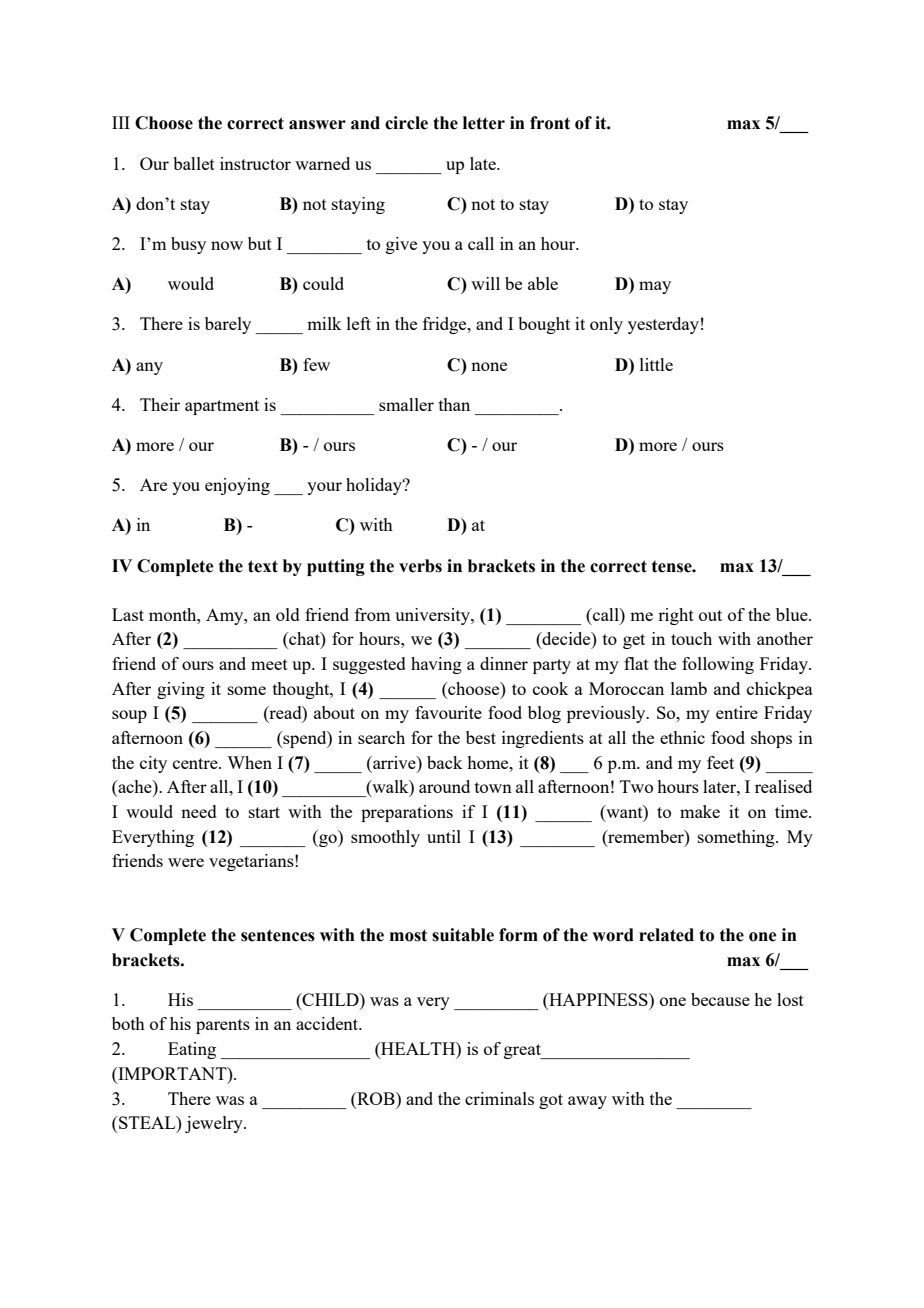 This screenshot has height=1308, width=924. I want to click on university, so click(433, 616).
